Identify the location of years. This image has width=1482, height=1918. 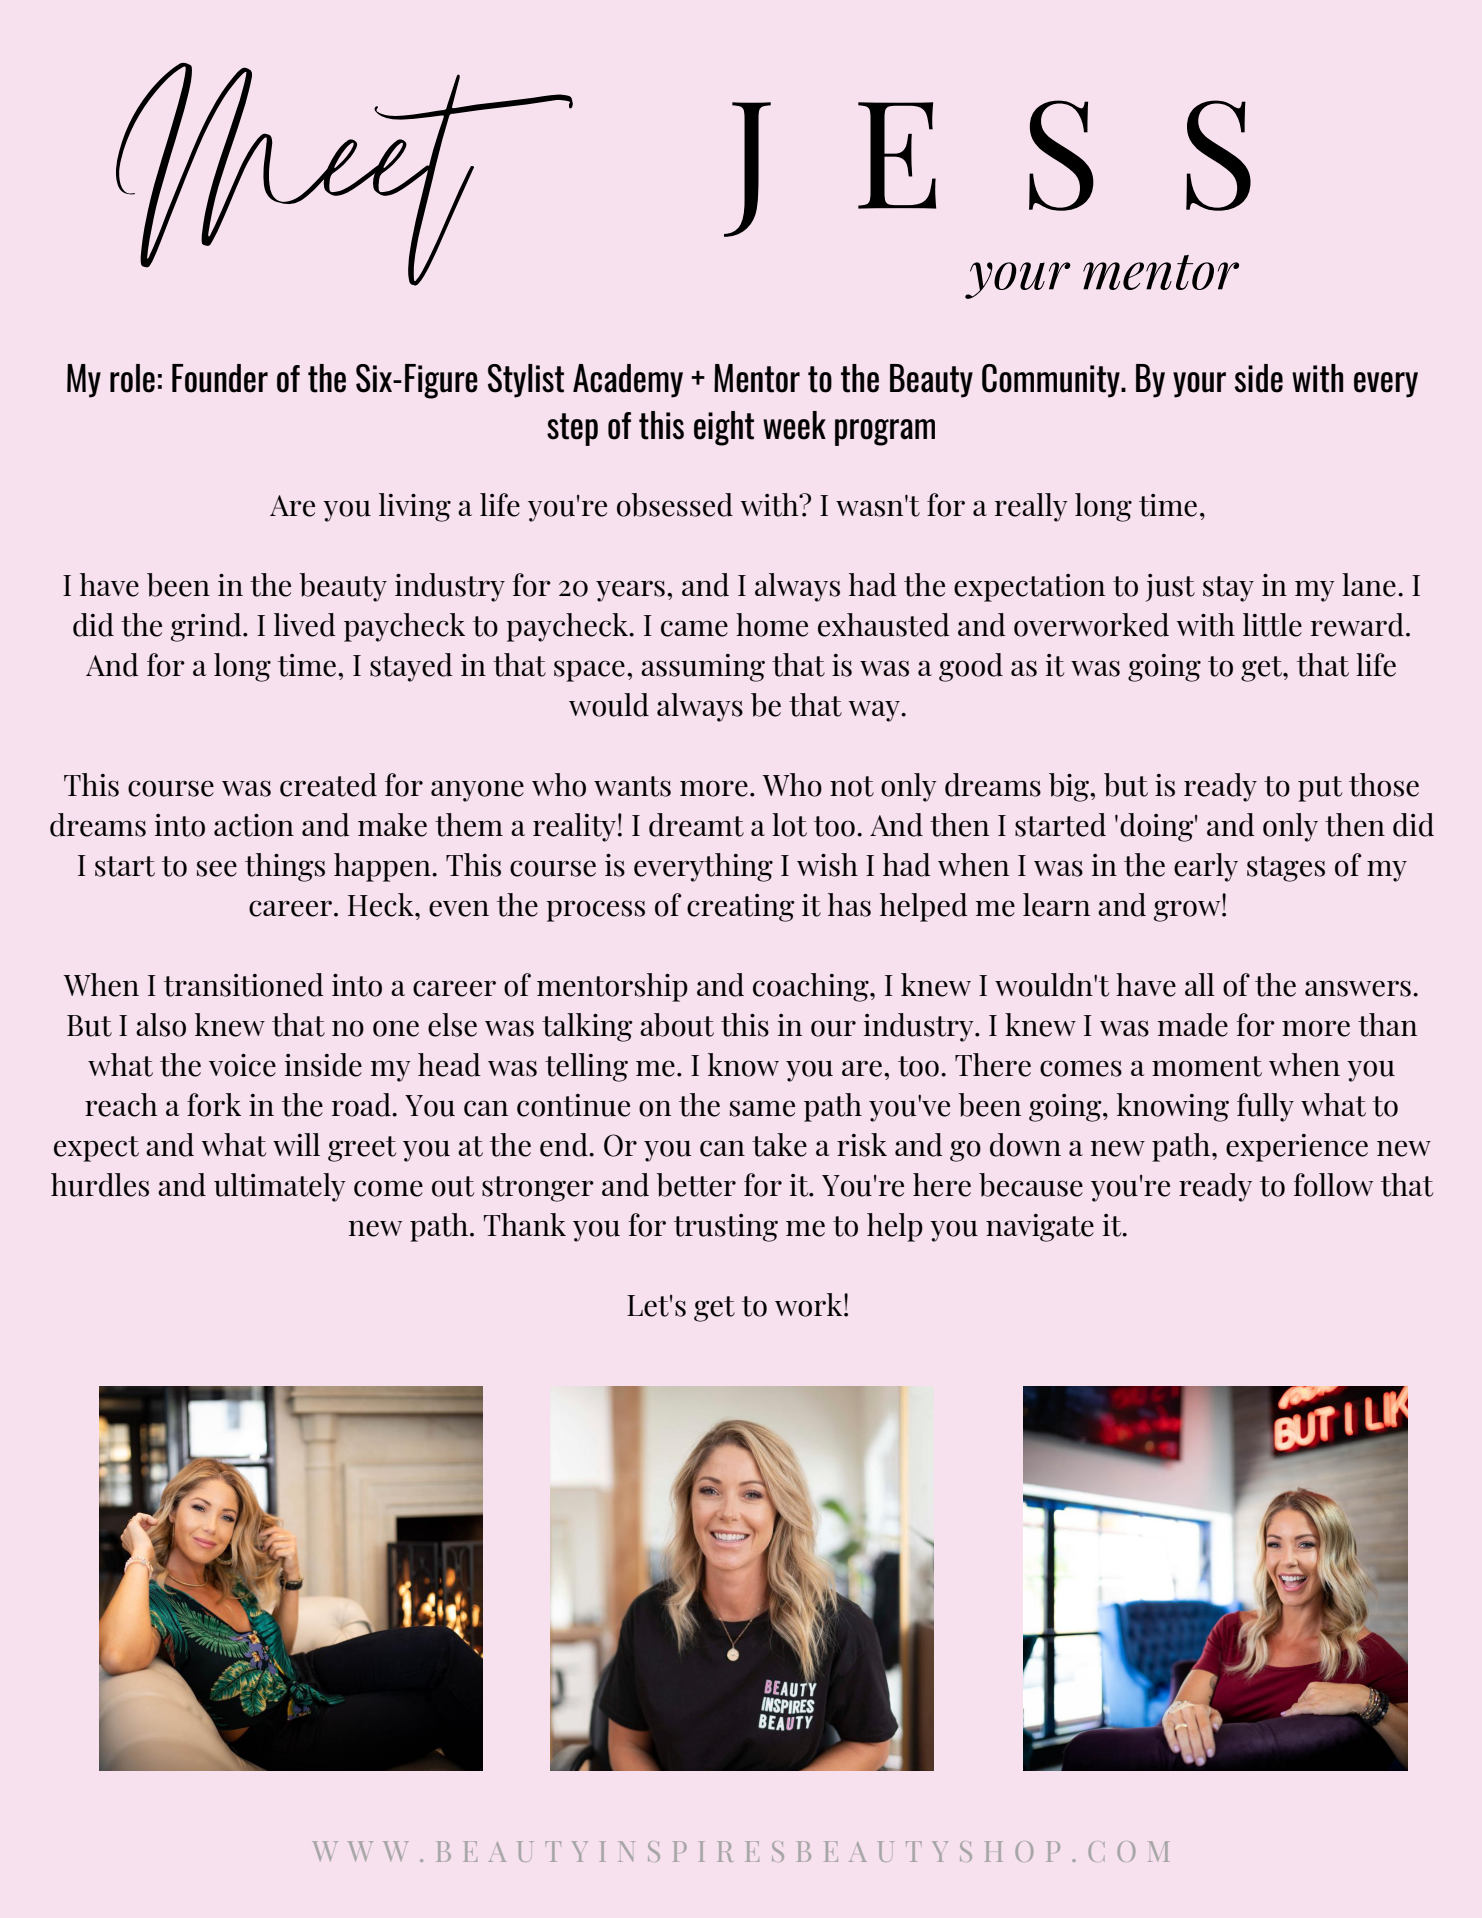
(630, 591).
